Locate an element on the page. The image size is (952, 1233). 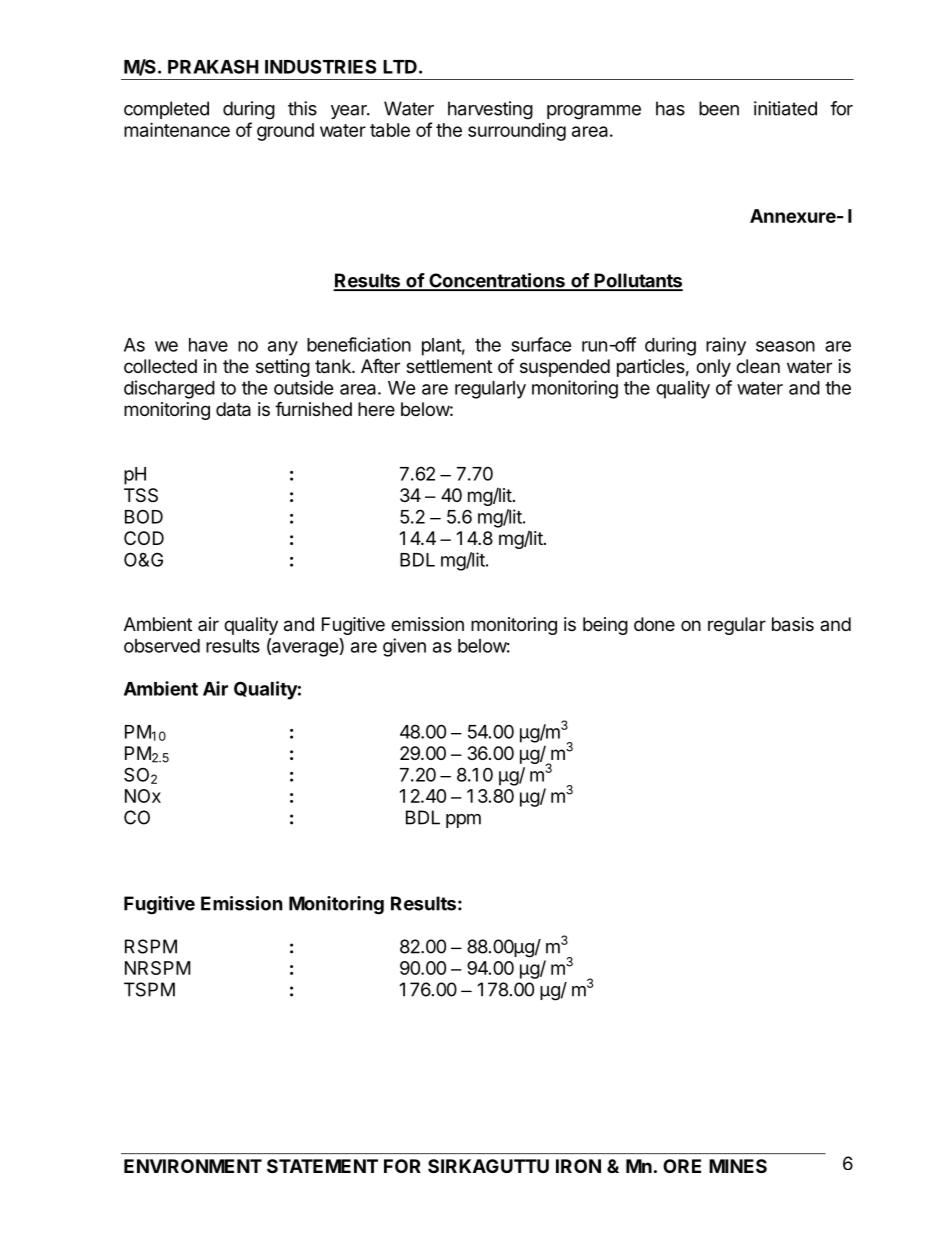
been is located at coordinates (719, 108).
